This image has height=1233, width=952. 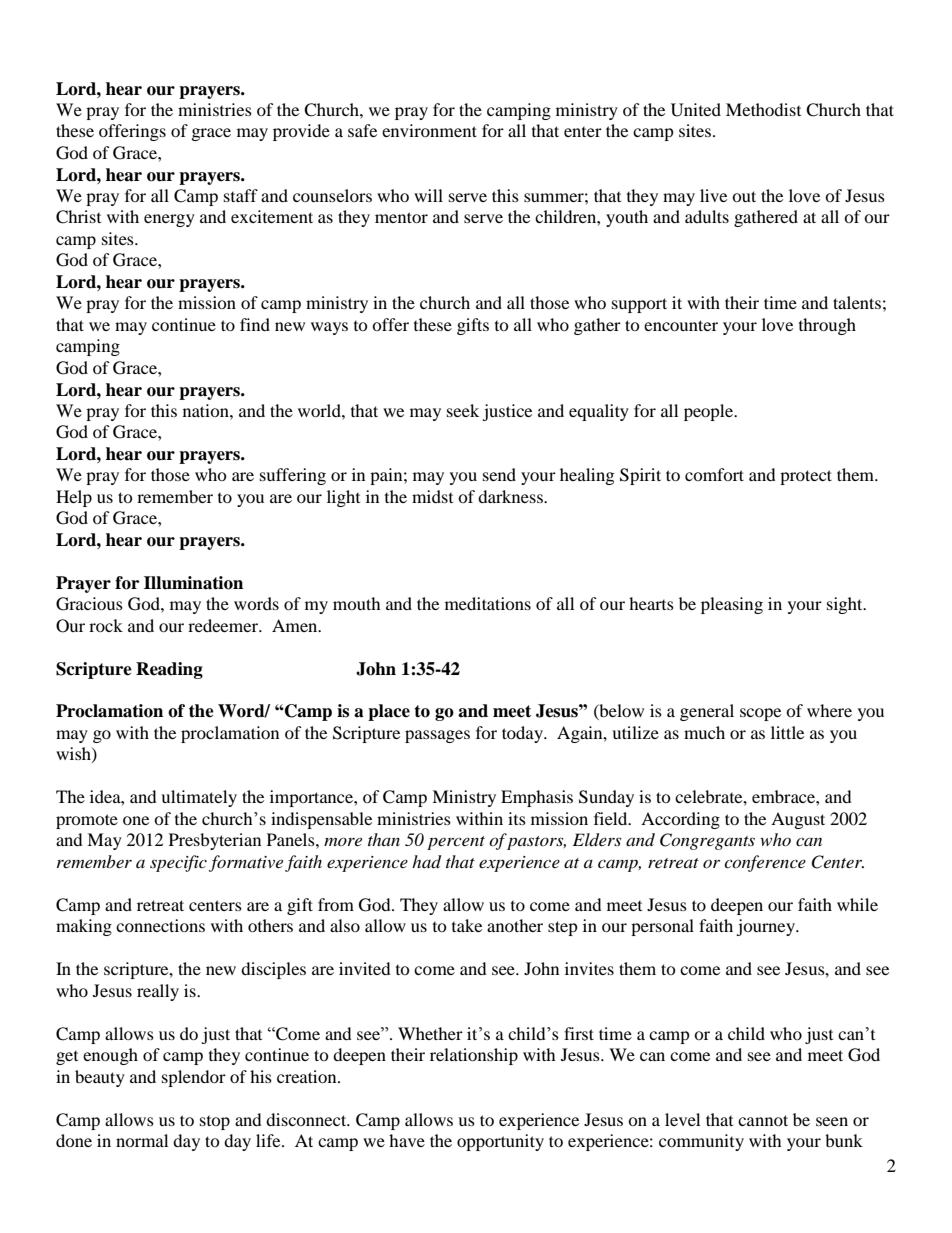 What do you see at coordinates (142, 1140) in the image?
I see `normal` at bounding box center [142, 1140].
